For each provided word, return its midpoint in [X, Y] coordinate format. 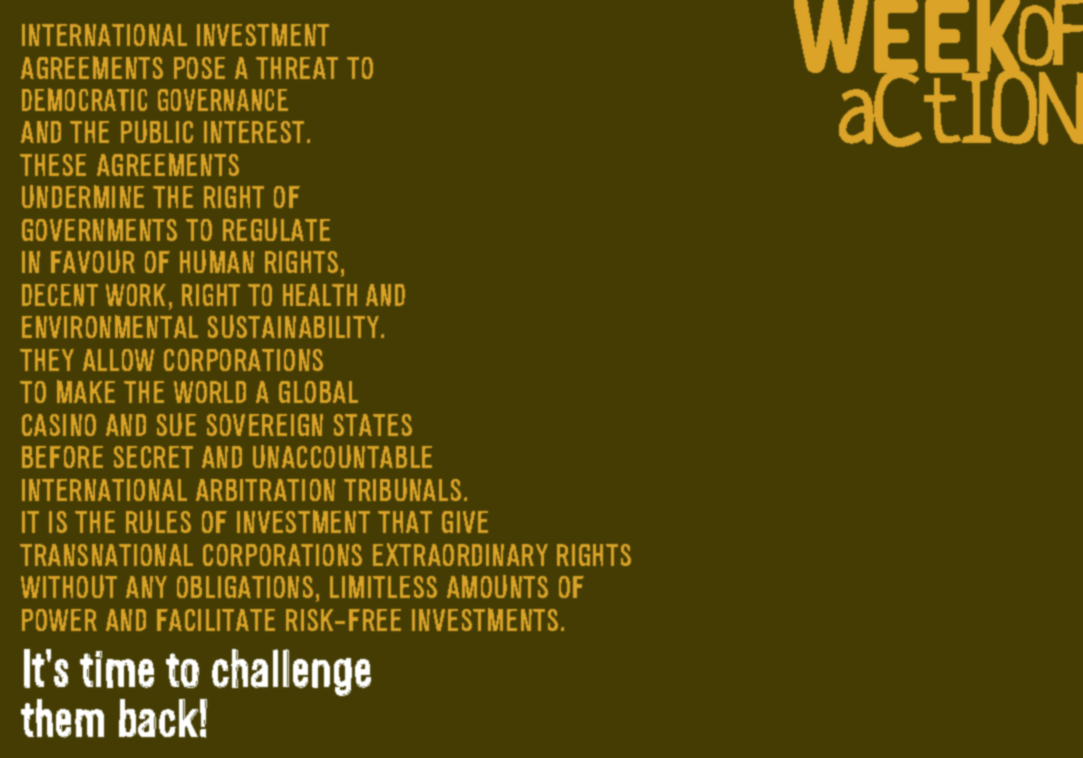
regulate [276, 229]
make [86, 391]
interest [254, 132]
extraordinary [460, 554]
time [117, 669]
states [373, 425]
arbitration [265, 490]
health [320, 295]
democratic [84, 99]
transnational [106, 555]
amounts [497, 586]
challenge [291, 672]
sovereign [265, 425]
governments [99, 229]
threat [297, 68]
